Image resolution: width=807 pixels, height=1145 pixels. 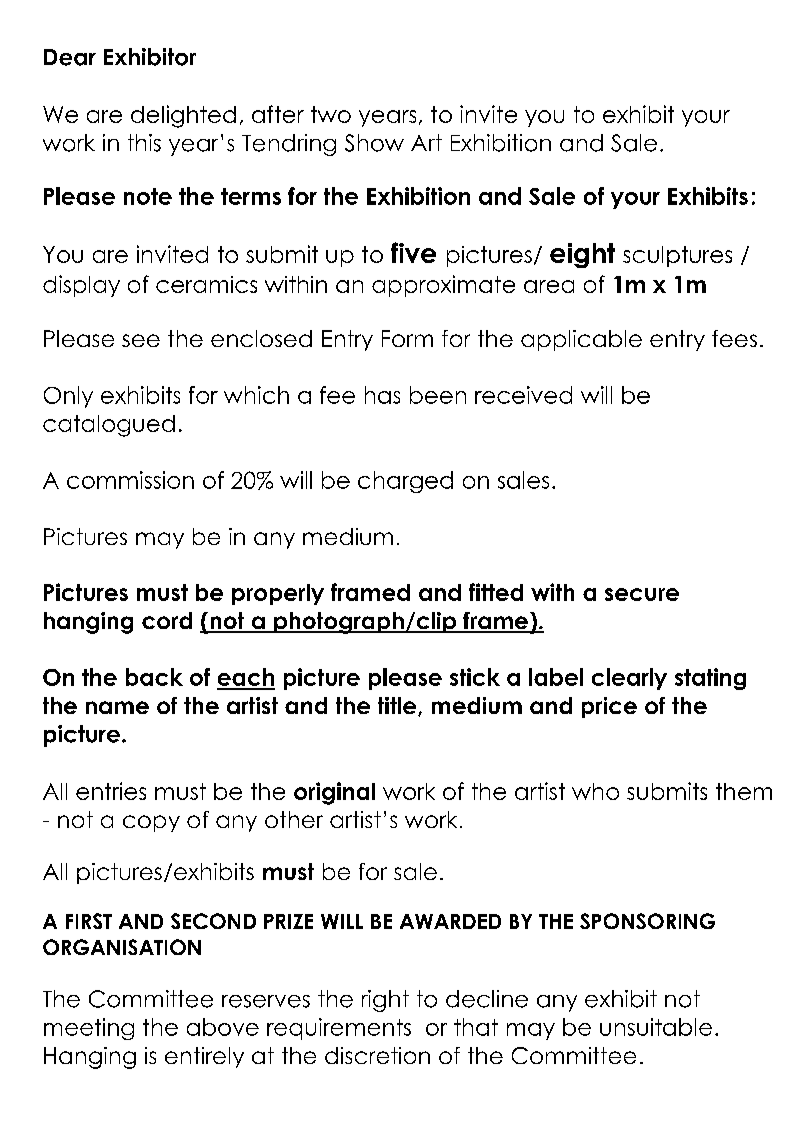 What do you see at coordinates (677, 256) in the screenshot?
I see `sculptures` at bounding box center [677, 256].
